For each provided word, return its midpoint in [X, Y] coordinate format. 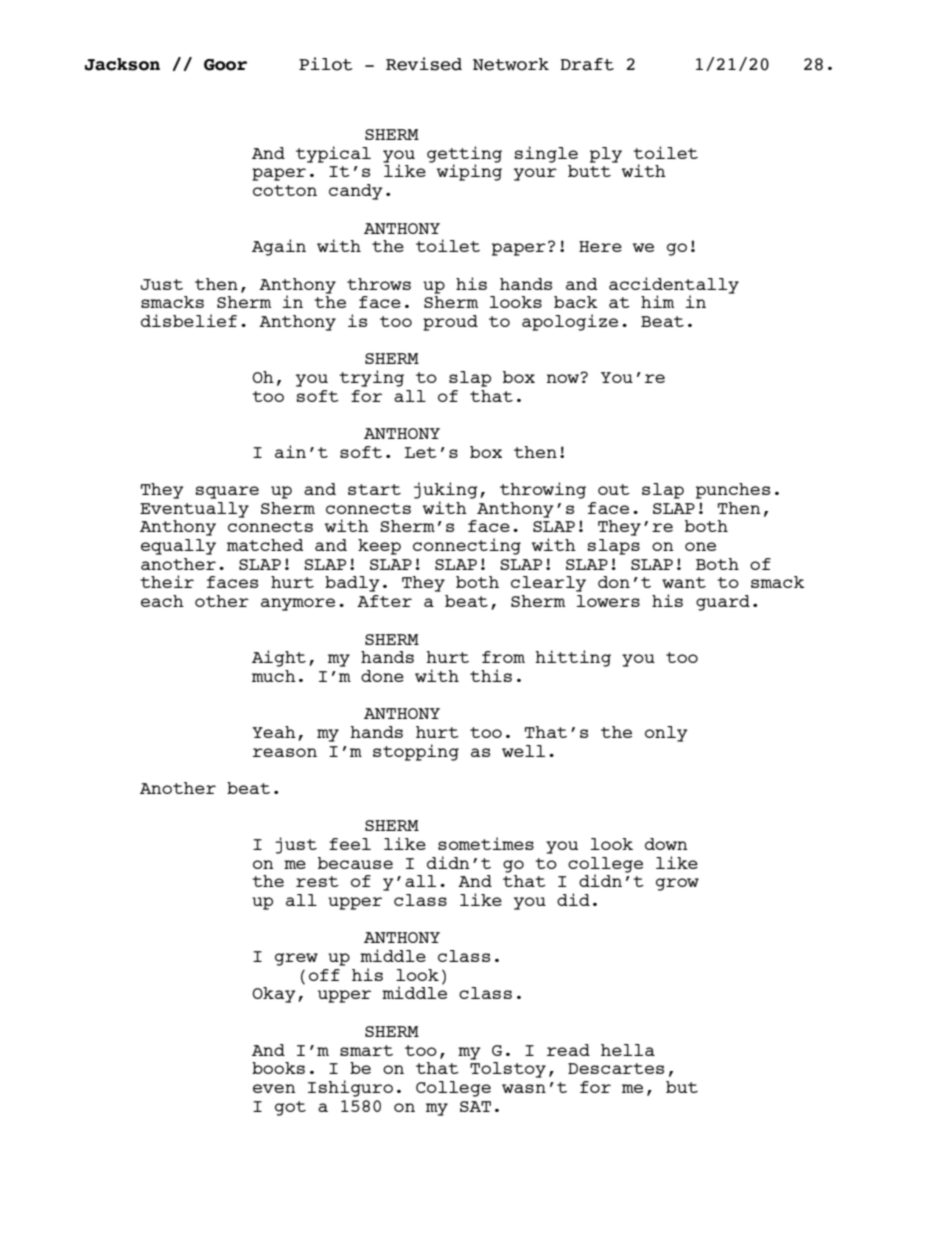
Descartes [616, 1068]
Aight [279, 658]
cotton [285, 190]
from [503, 657]
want [684, 582]
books [278, 1068]
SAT [475, 1106]
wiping [469, 171]
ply [606, 155]
